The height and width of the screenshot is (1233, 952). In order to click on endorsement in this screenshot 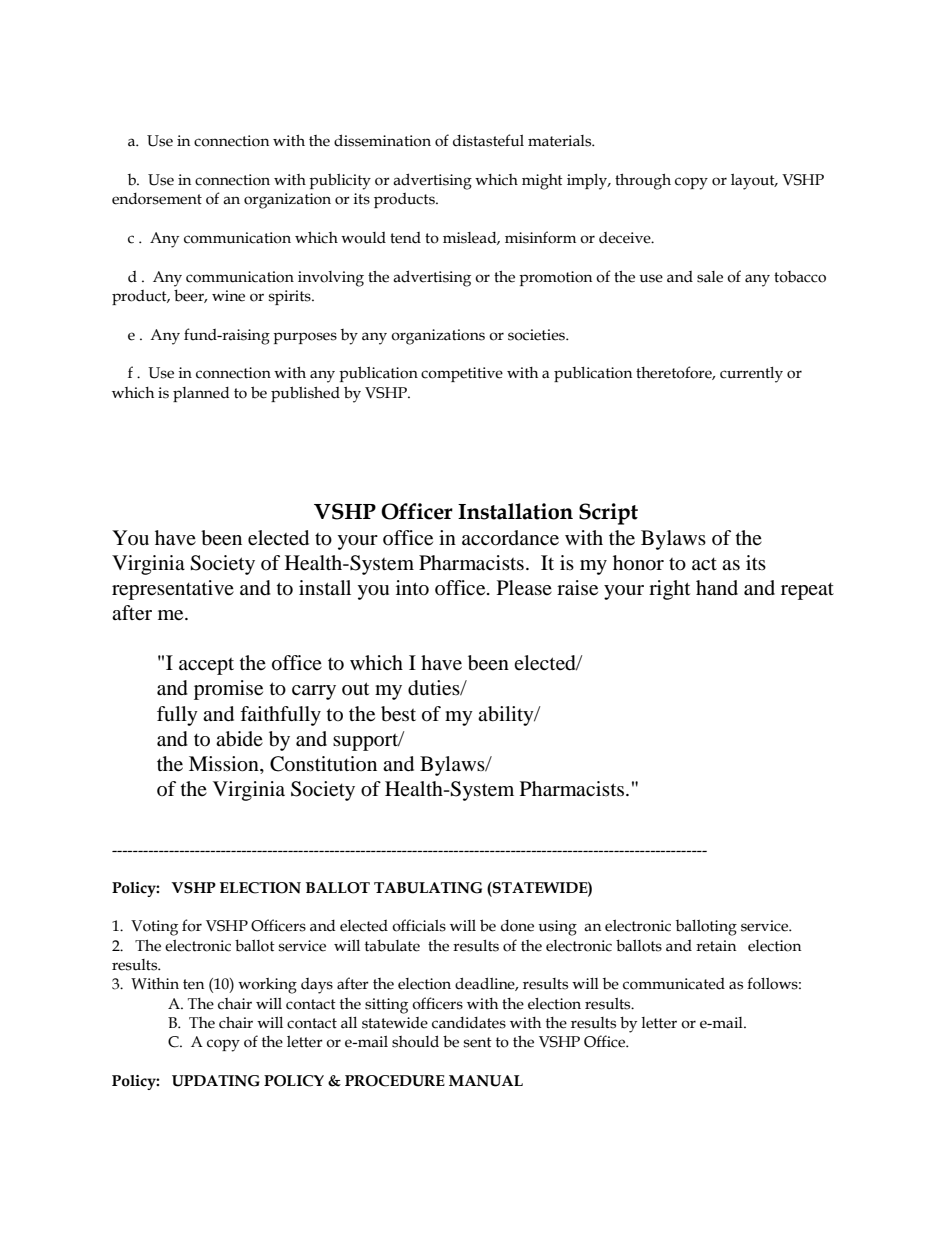, I will do `click(157, 199)`.
